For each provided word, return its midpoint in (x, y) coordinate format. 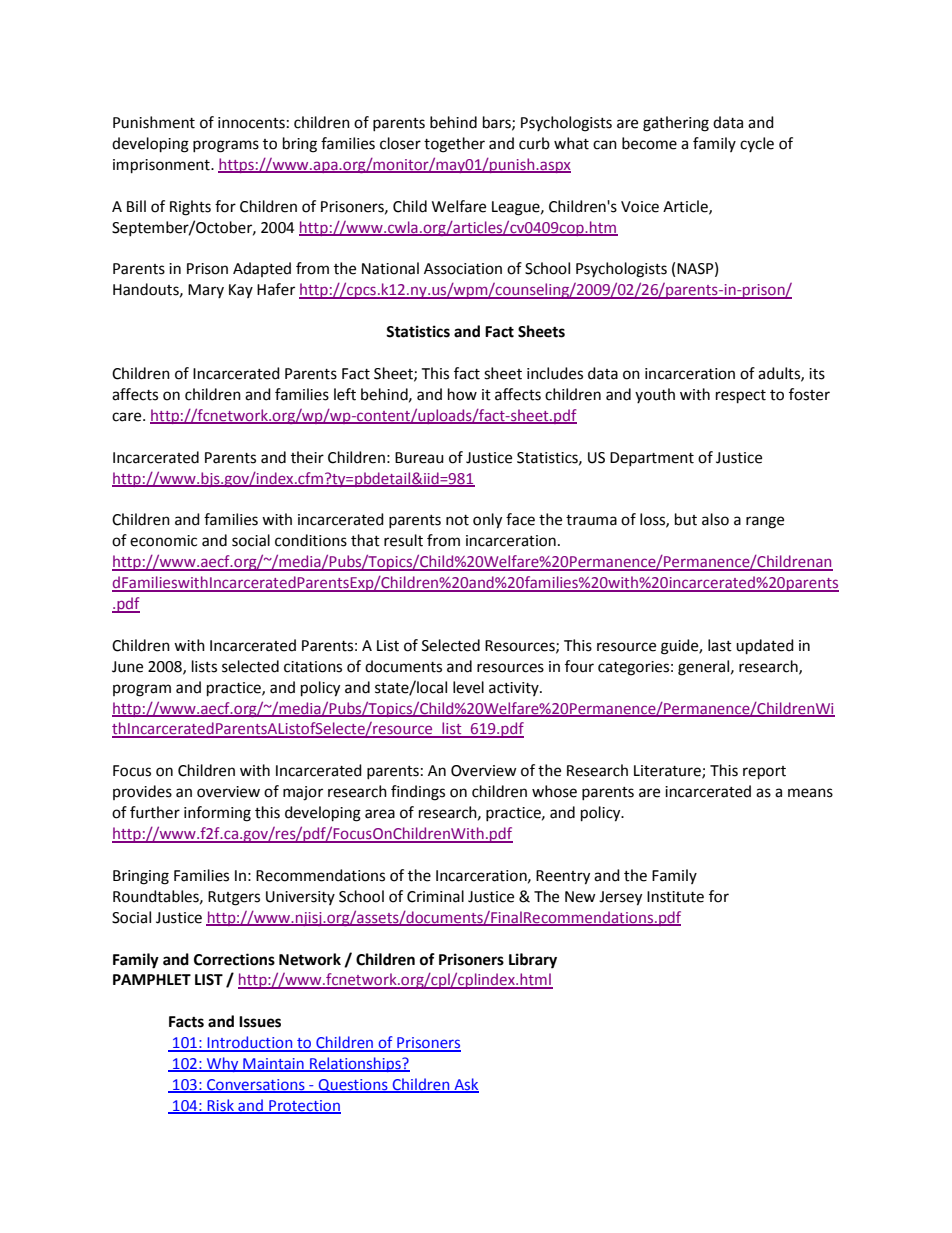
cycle (757, 144)
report (764, 773)
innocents (251, 123)
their (307, 457)
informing (217, 814)
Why (222, 1064)
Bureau (419, 458)
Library (533, 961)
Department (652, 459)
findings (418, 793)
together (454, 145)
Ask (465, 1085)
